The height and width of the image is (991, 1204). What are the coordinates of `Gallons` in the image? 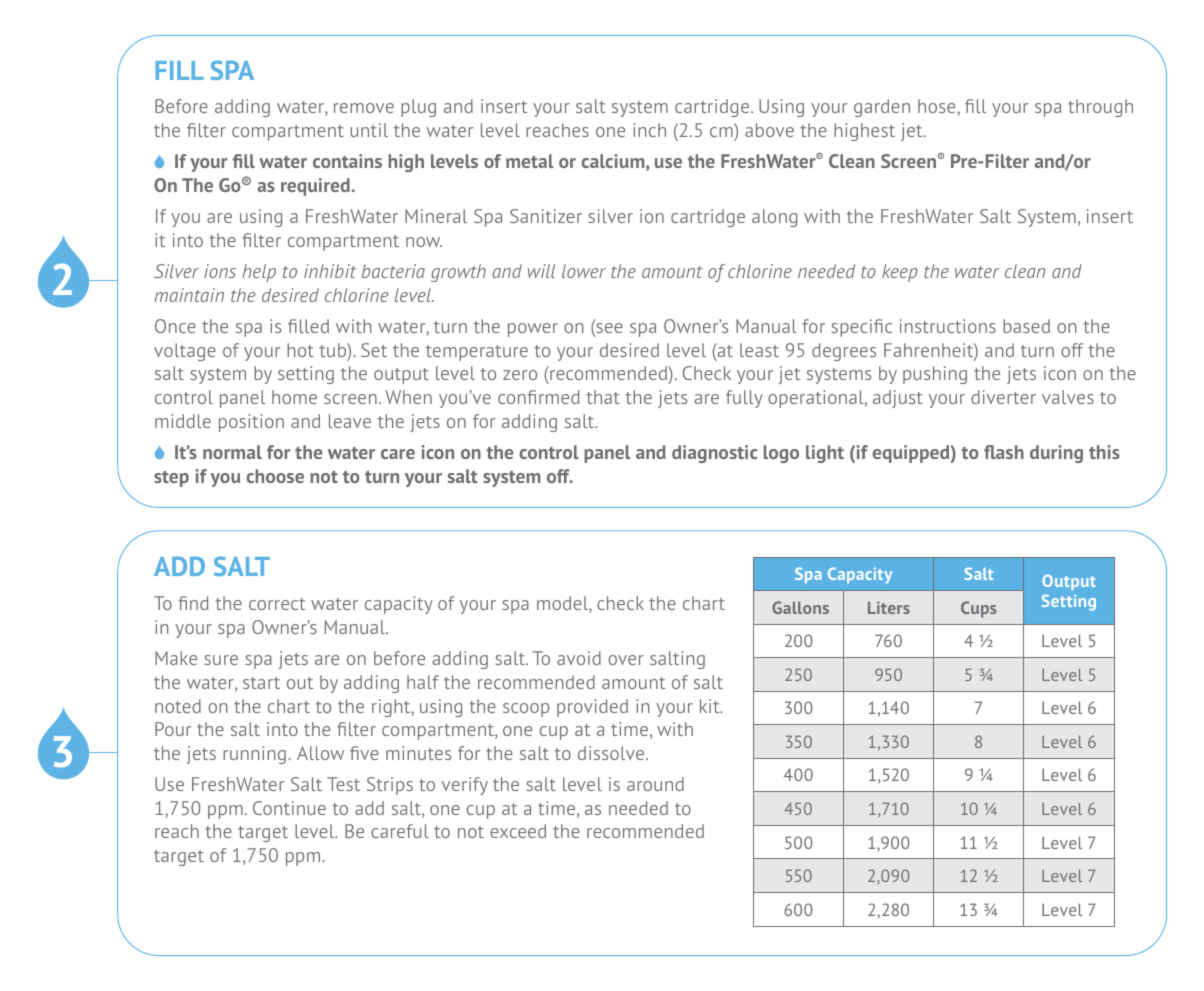 It's located at (800, 607).
